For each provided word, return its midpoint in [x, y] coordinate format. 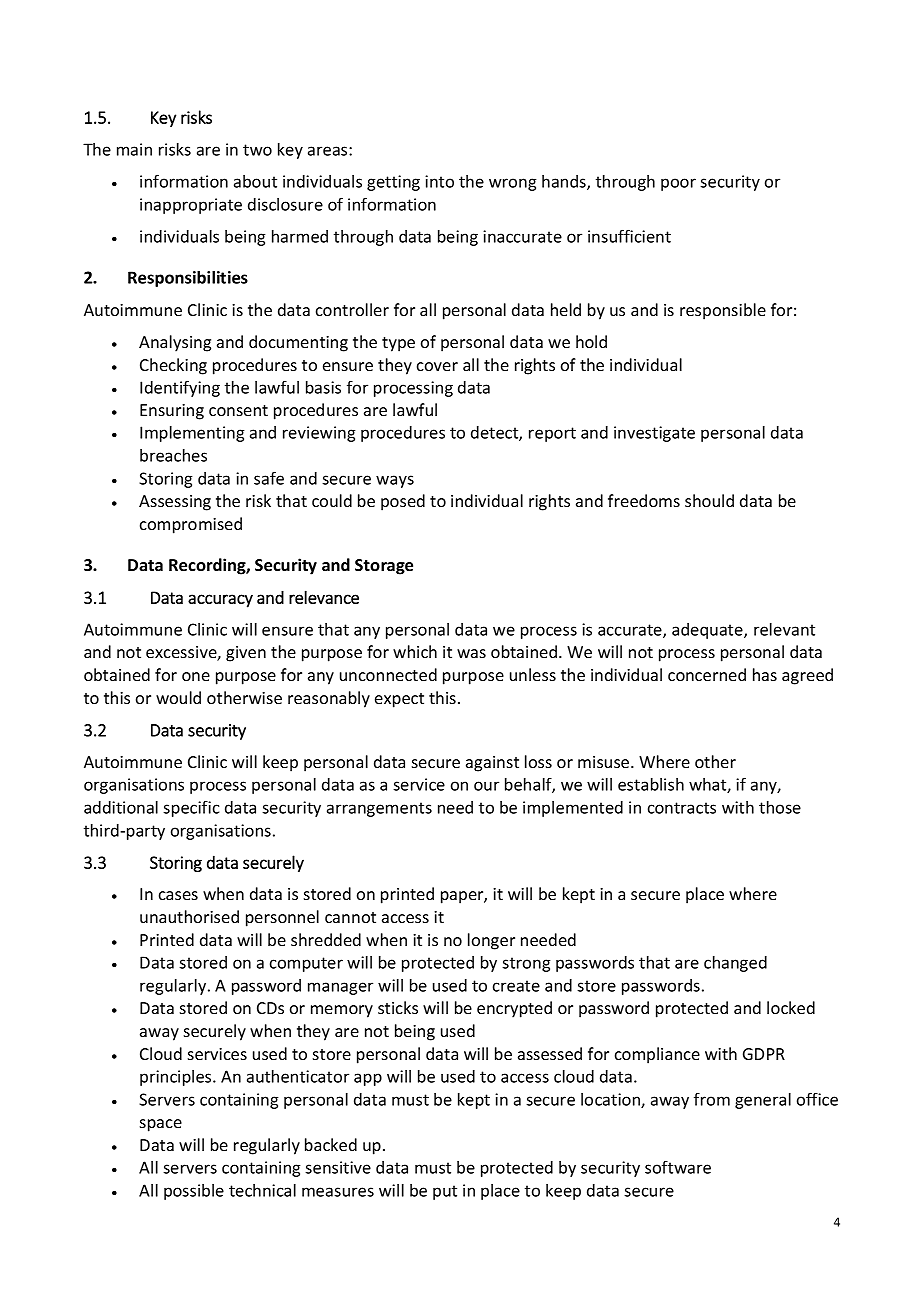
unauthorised [189, 916]
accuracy [220, 601]
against [492, 764]
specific [191, 808]
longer [491, 941]
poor [678, 184]
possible [194, 1192]
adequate [708, 631]
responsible [723, 311]
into [439, 181]
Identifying [180, 388]
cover [437, 366]
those [780, 807]
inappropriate [191, 206]
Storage [384, 567]
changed [735, 964]
